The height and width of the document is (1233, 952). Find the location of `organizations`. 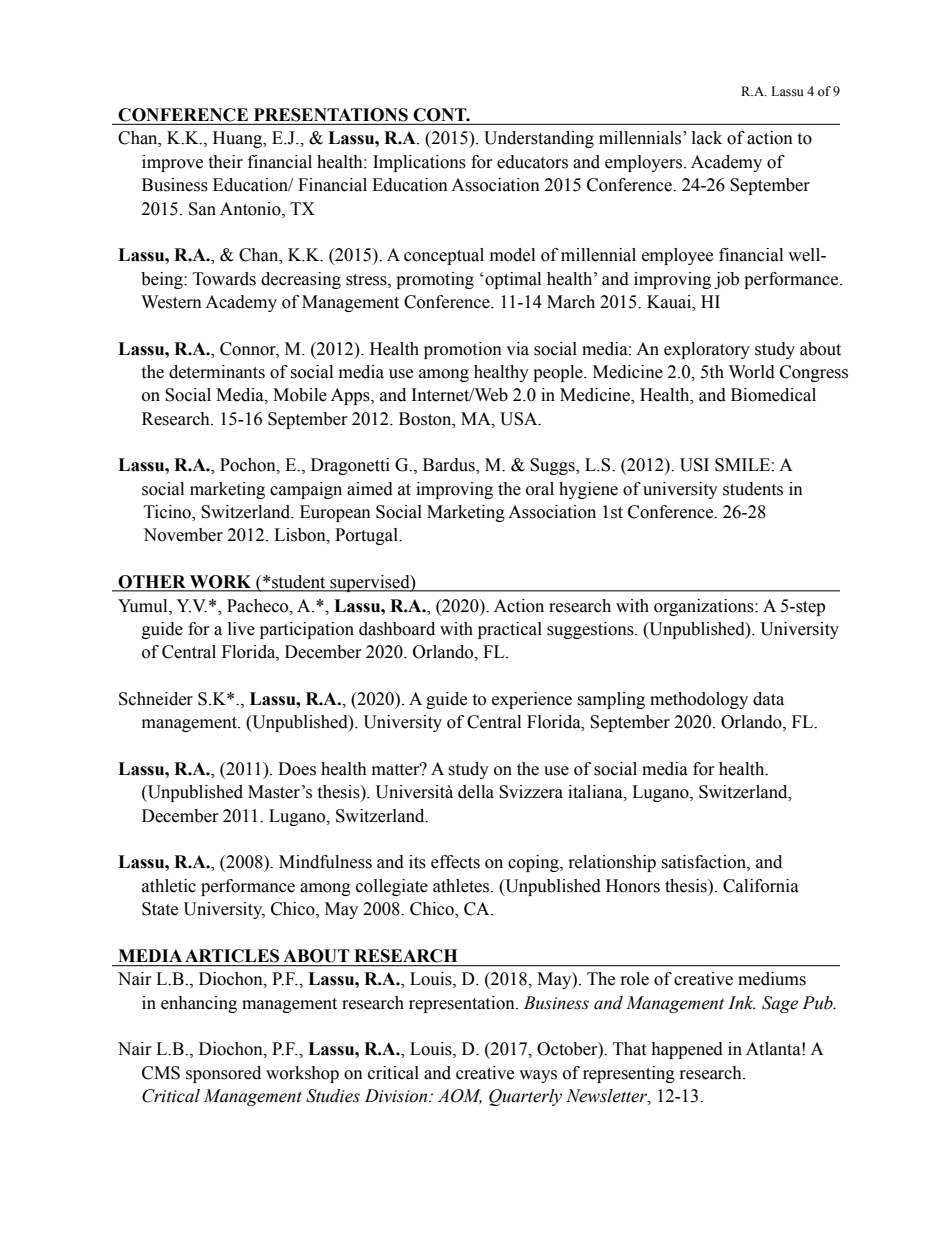

organizations is located at coordinates (705, 607).
